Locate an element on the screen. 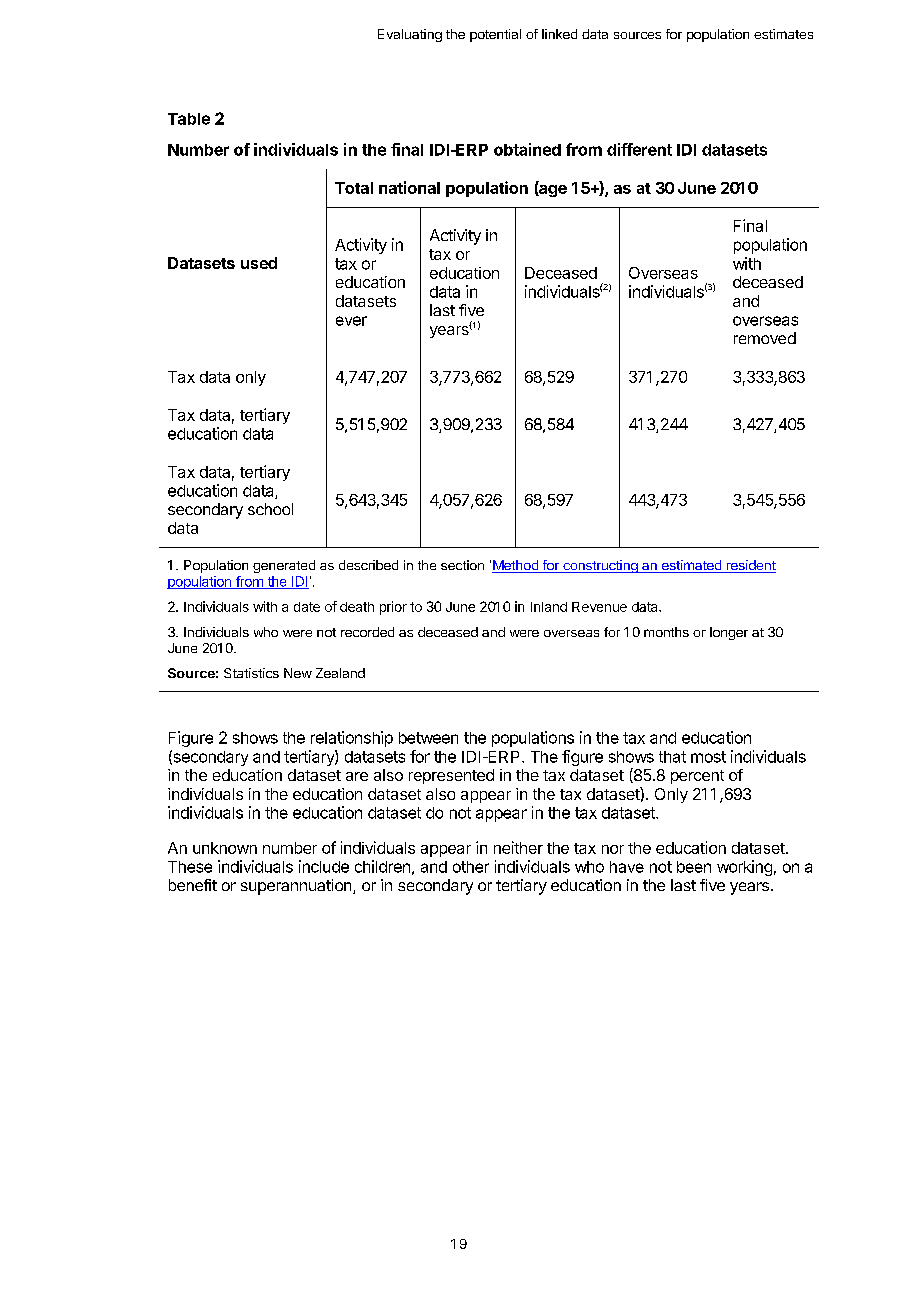  section is located at coordinates (462, 565).
